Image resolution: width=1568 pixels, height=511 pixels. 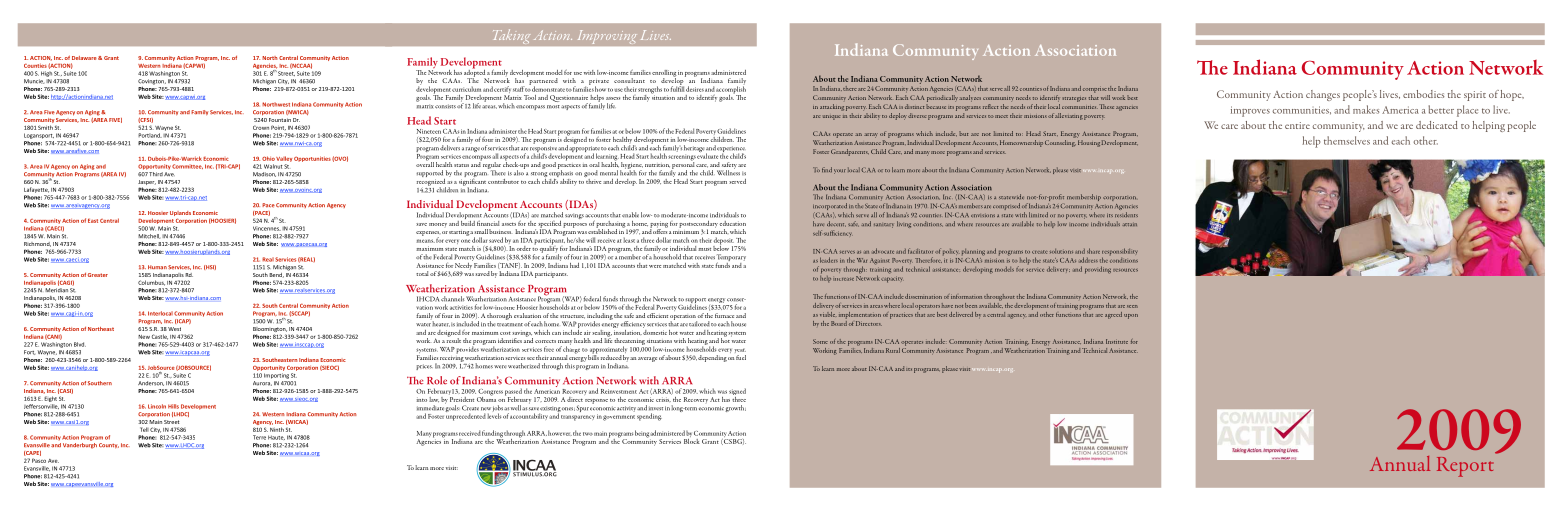 I want to click on Human, so click(x=157, y=267).
